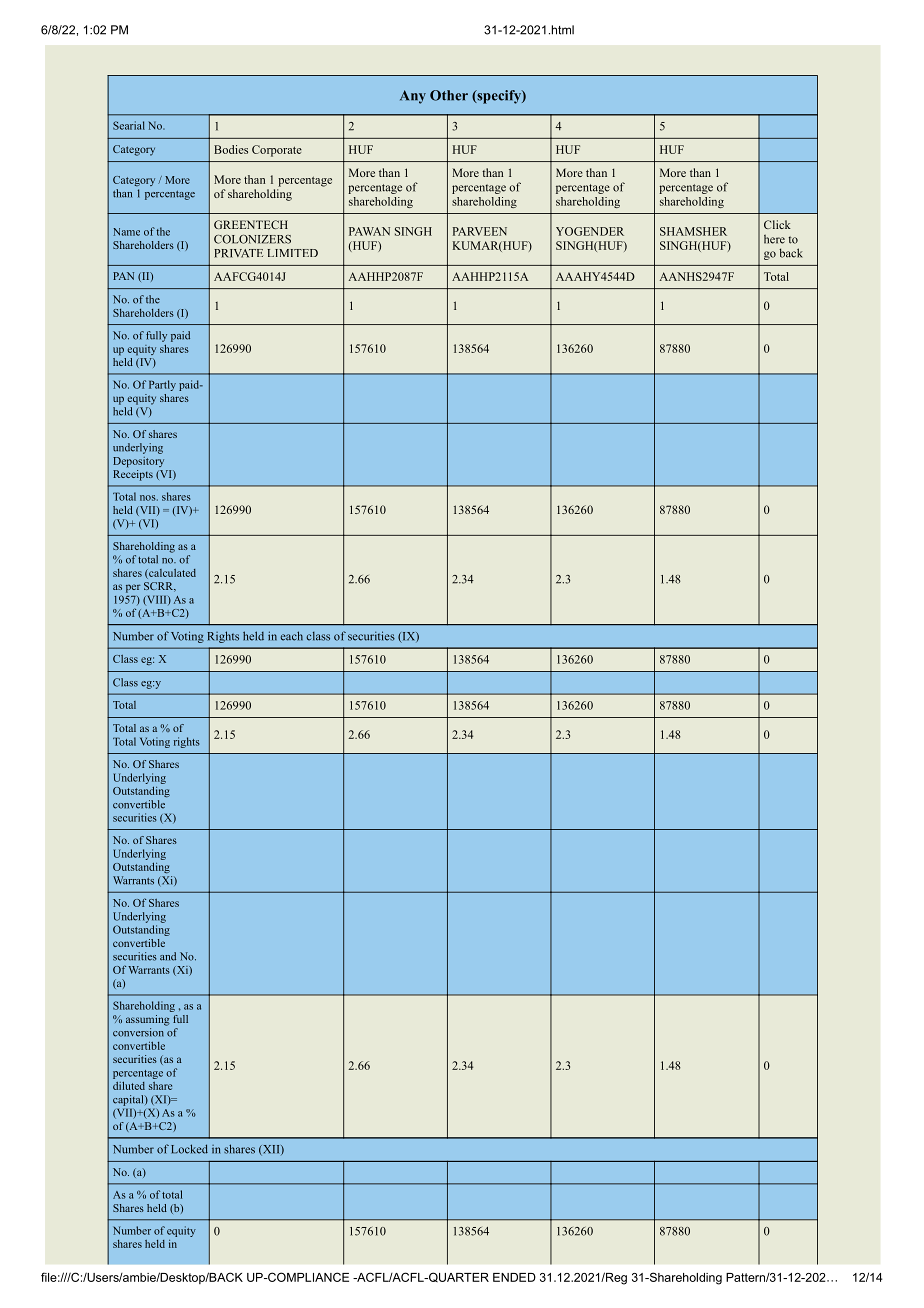  I want to click on here, so click(774, 239).
